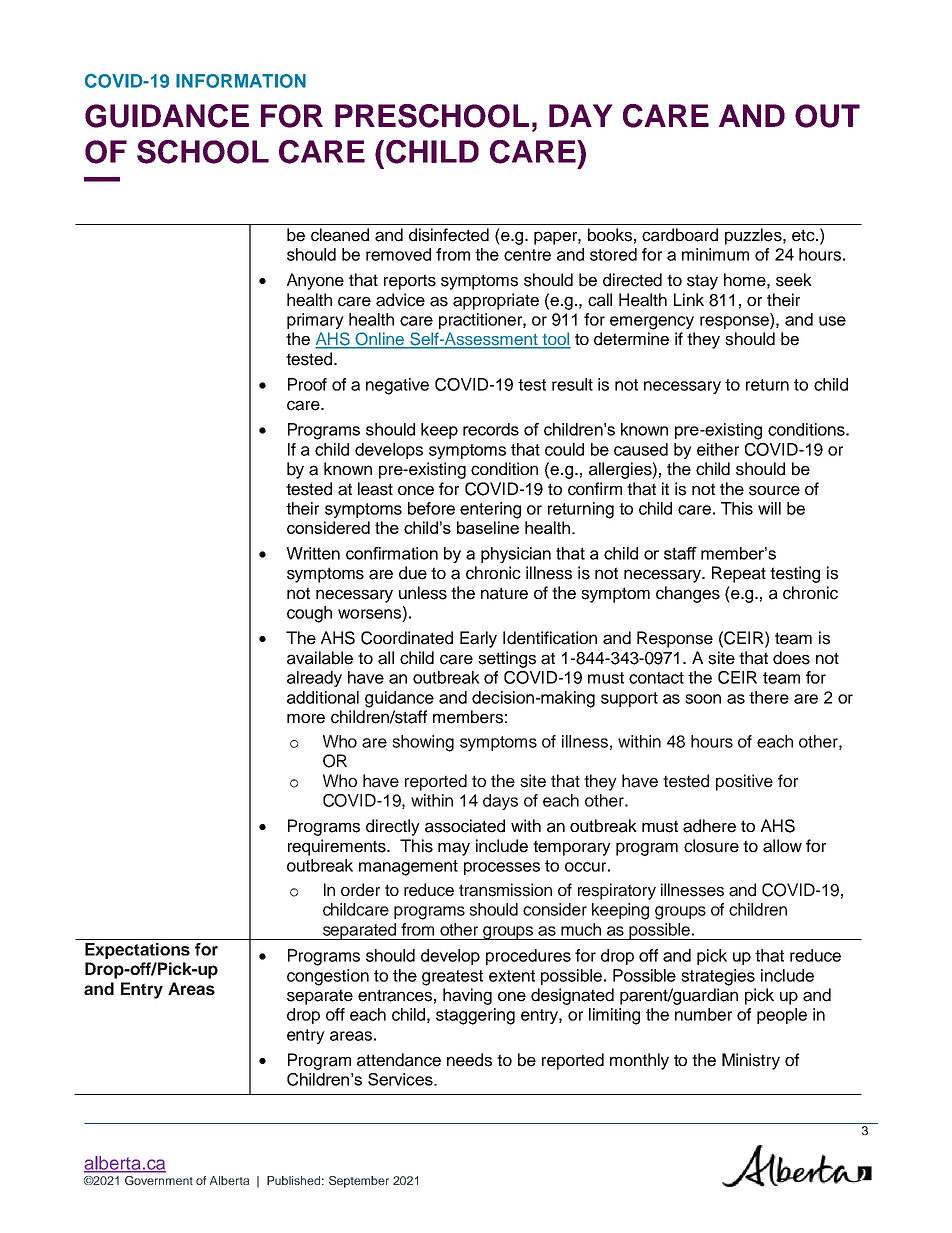  Describe the element at coordinates (702, 282) in the page. I see `stay` at that location.
